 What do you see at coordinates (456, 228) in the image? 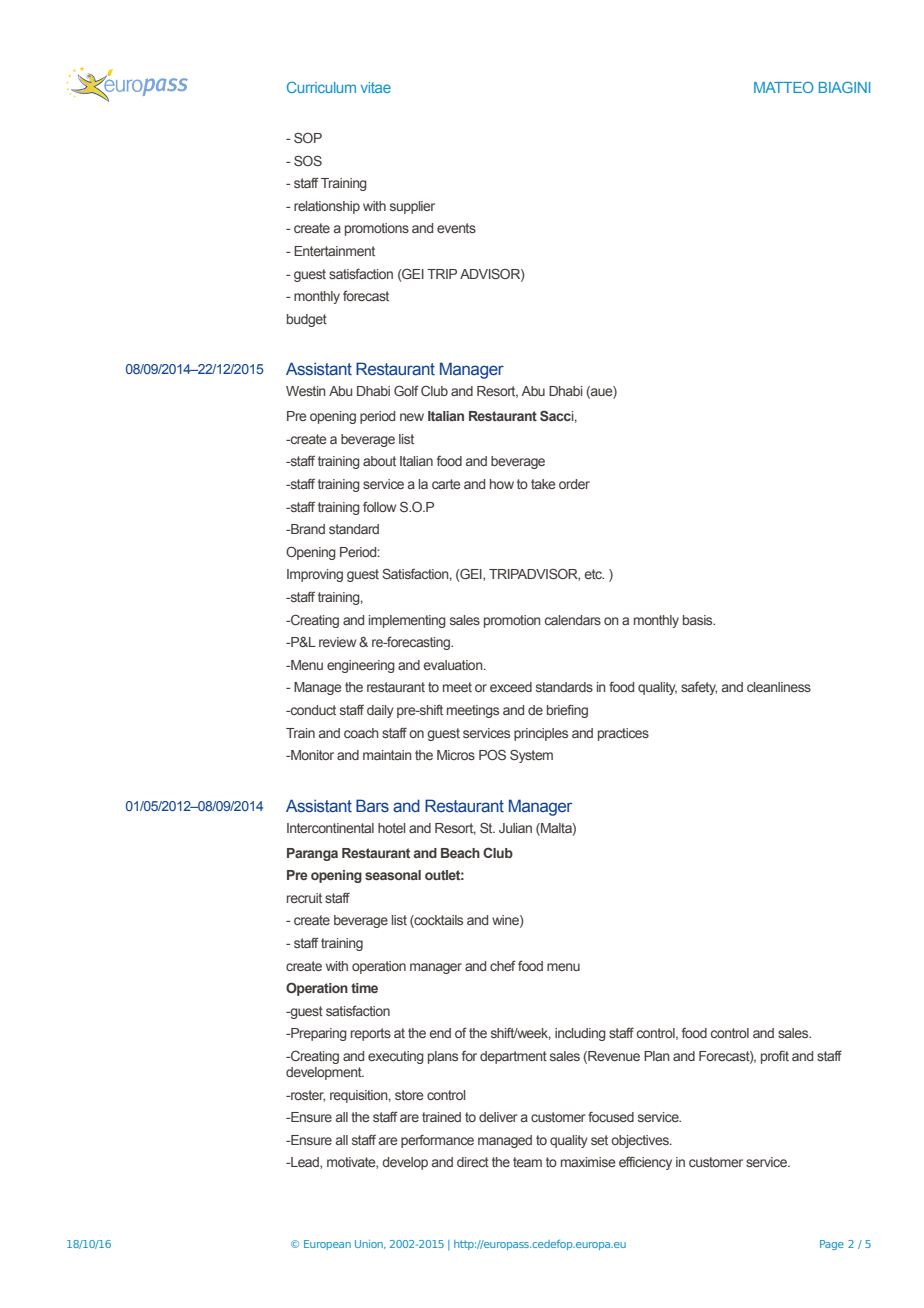
I see `events` at bounding box center [456, 228].
